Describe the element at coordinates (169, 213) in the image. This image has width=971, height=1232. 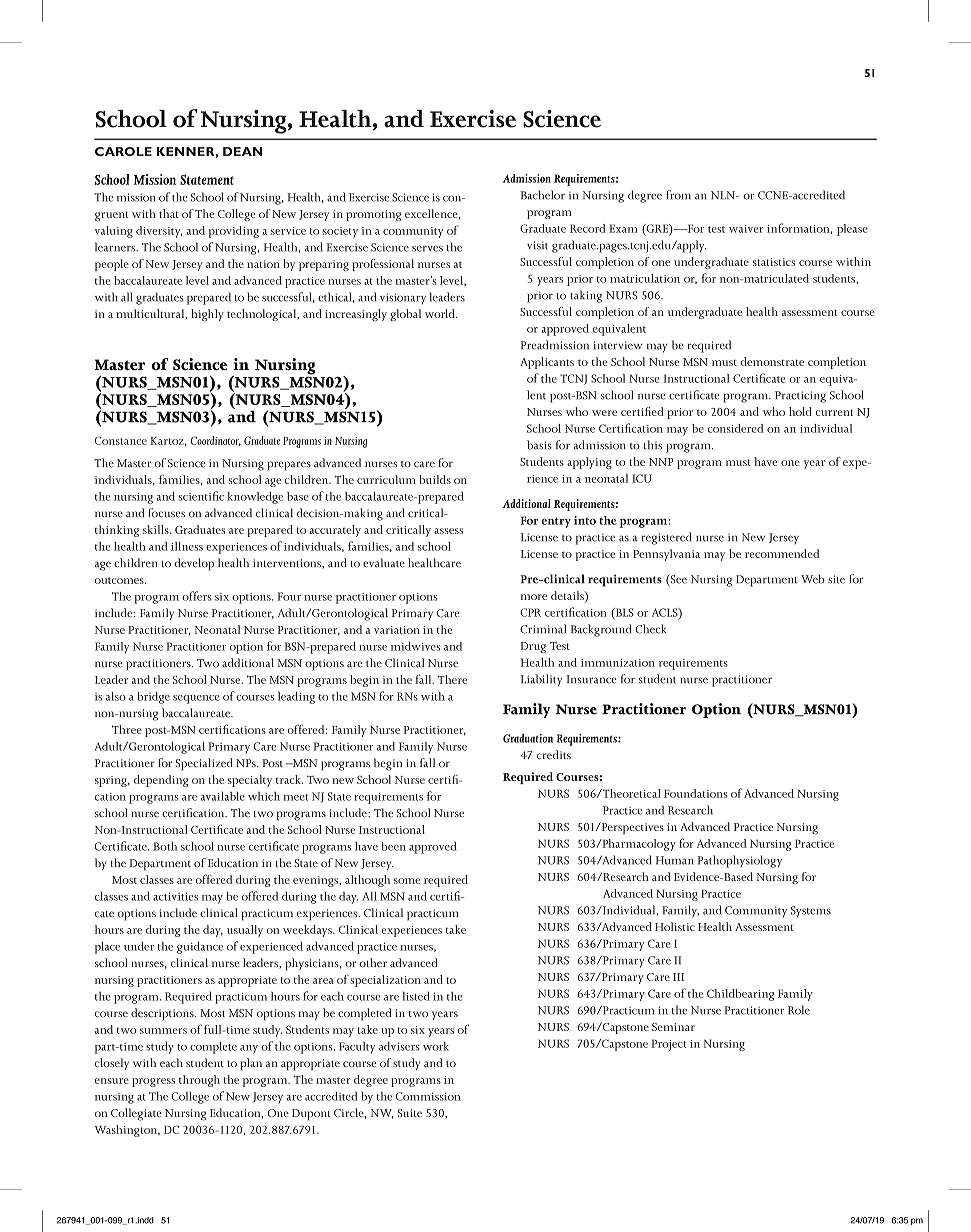
I see `that` at that location.
